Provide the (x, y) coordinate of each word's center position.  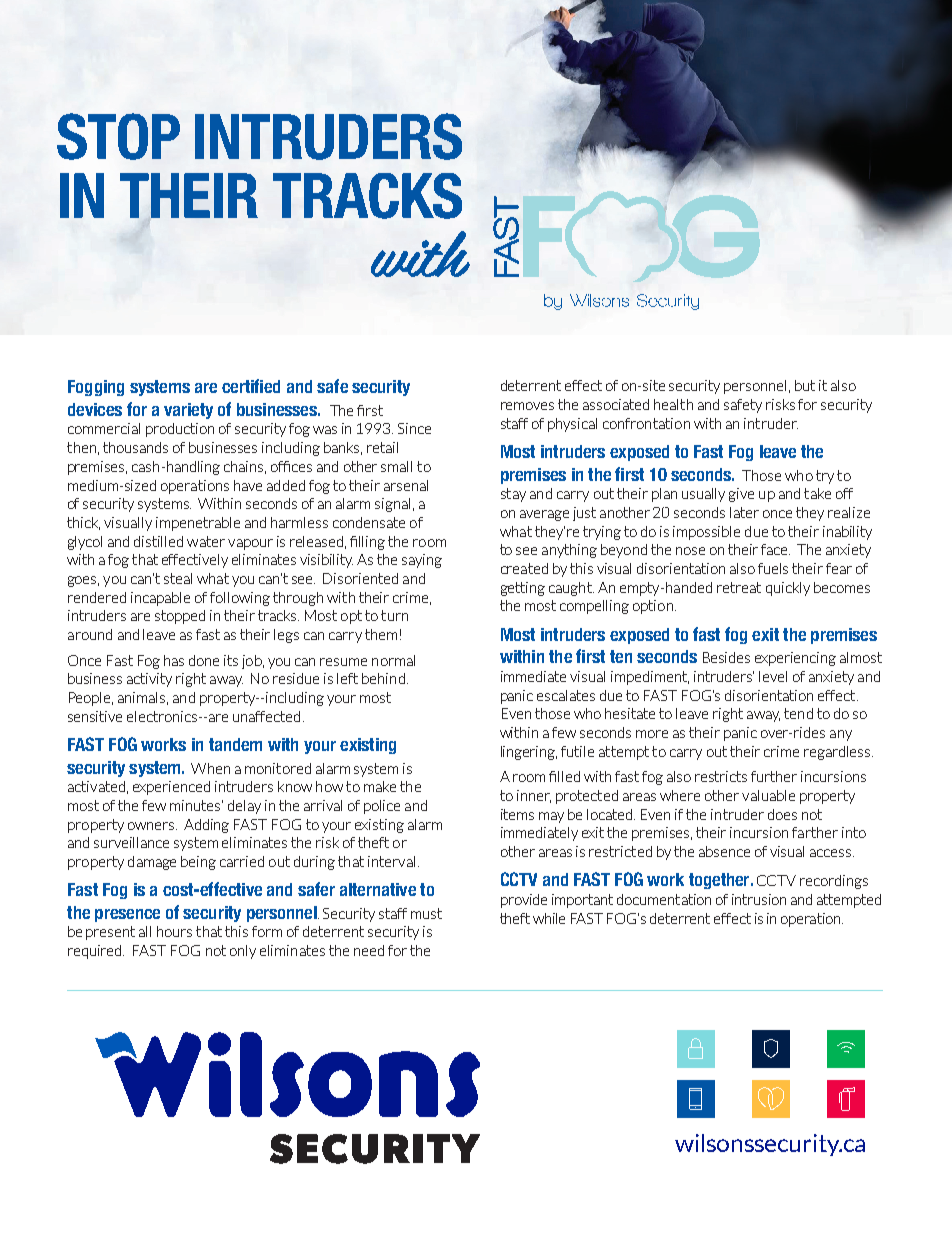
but (805, 385)
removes (527, 406)
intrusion (759, 899)
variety (188, 411)
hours (174, 931)
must (426, 913)
